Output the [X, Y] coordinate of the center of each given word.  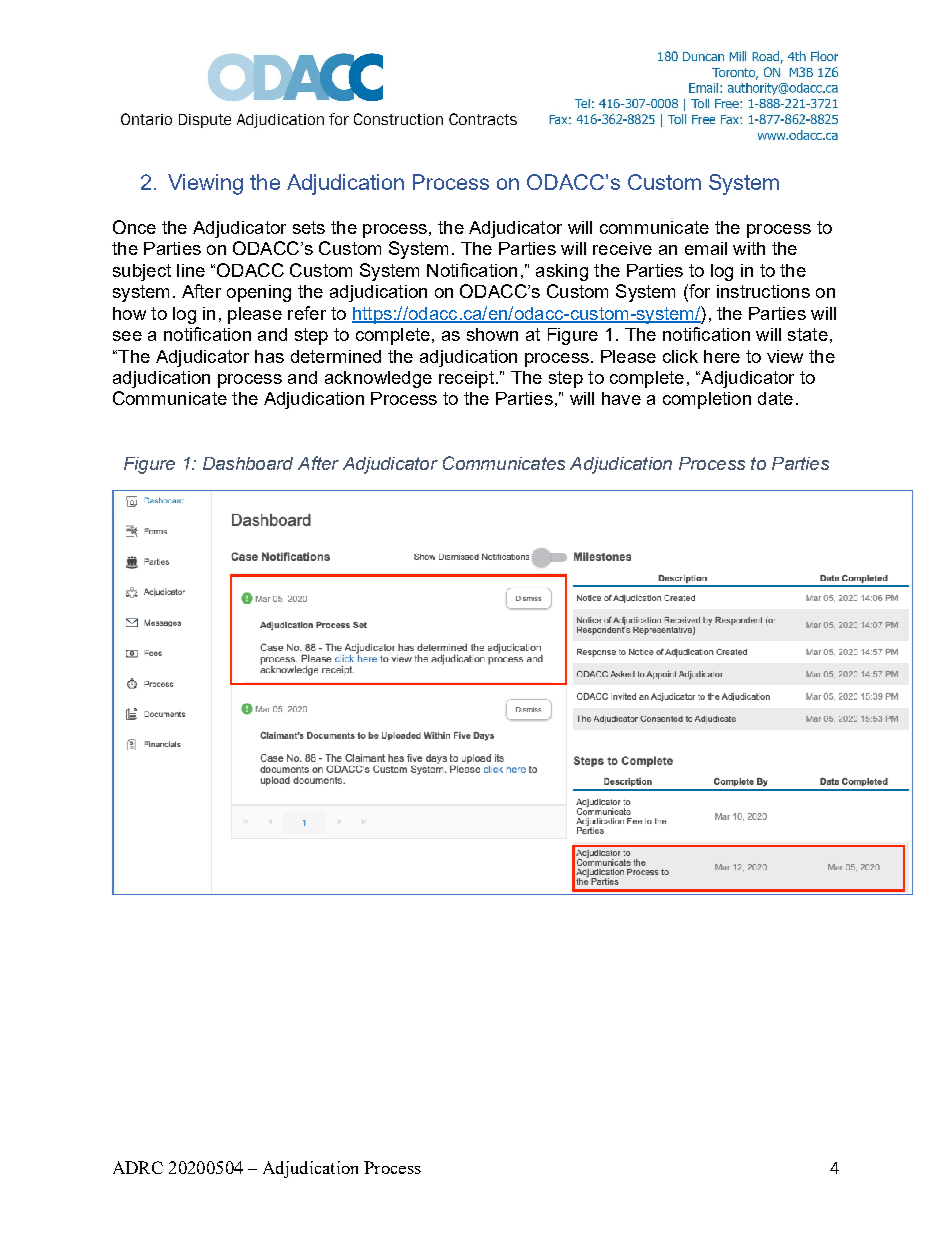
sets [309, 227]
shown [492, 334]
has [269, 356]
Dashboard [248, 463]
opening [259, 293]
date [775, 398]
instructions [763, 291]
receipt [466, 379]
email [706, 248]
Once [134, 227]
